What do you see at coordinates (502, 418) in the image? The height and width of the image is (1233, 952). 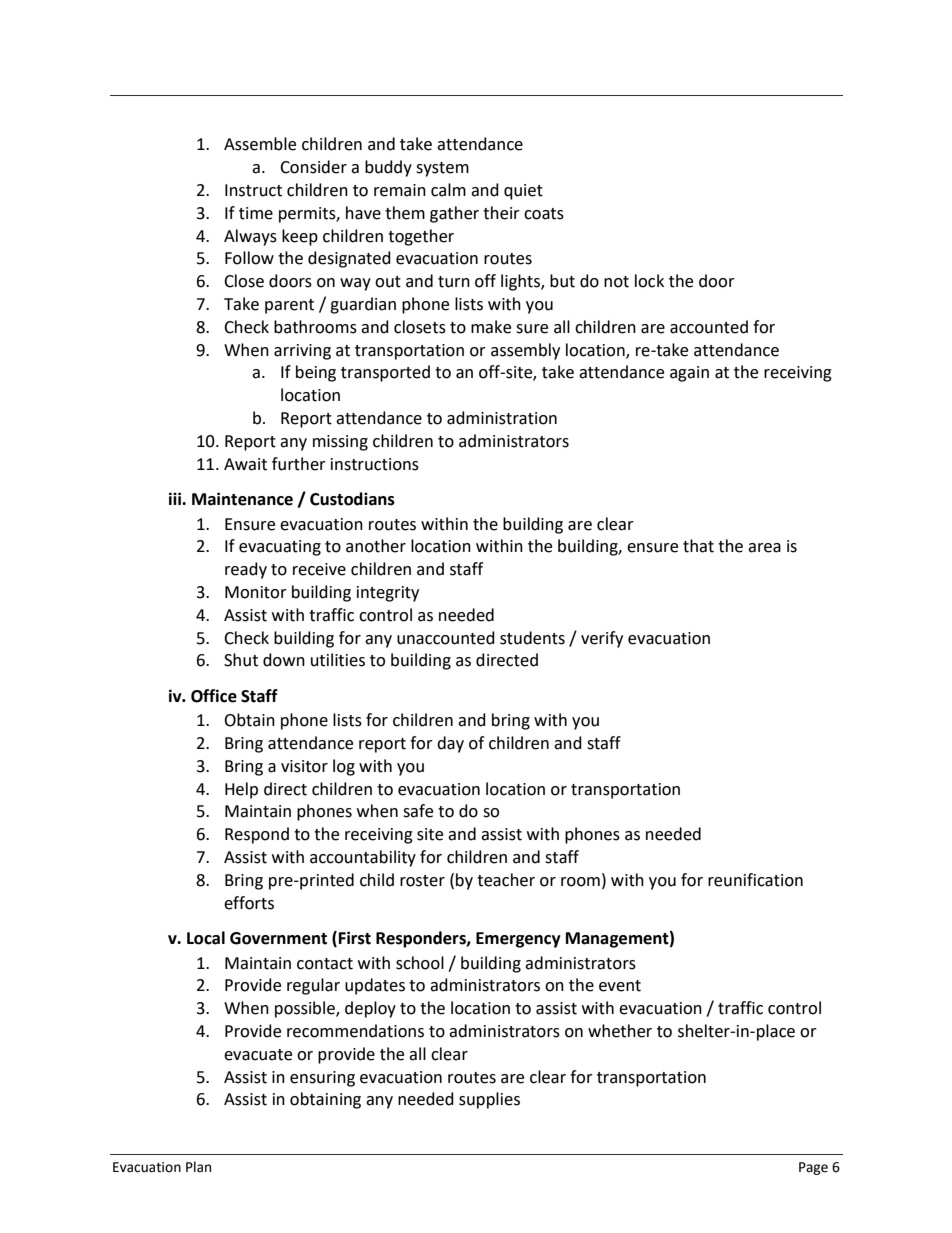 I see `administration` at bounding box center [502, 418].
